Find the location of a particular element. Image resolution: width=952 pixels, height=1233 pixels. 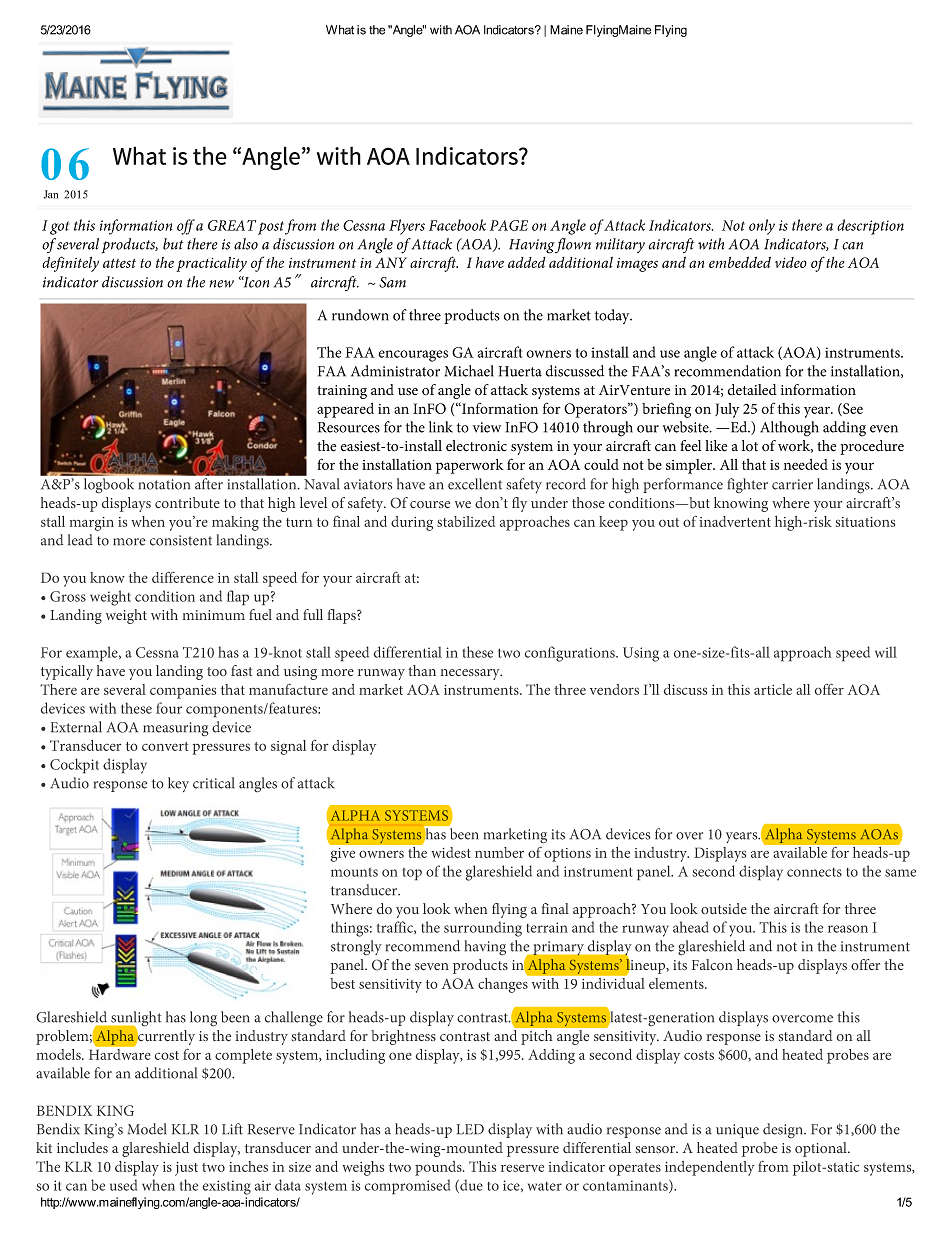

attest is located at coordinates (119, 263).
